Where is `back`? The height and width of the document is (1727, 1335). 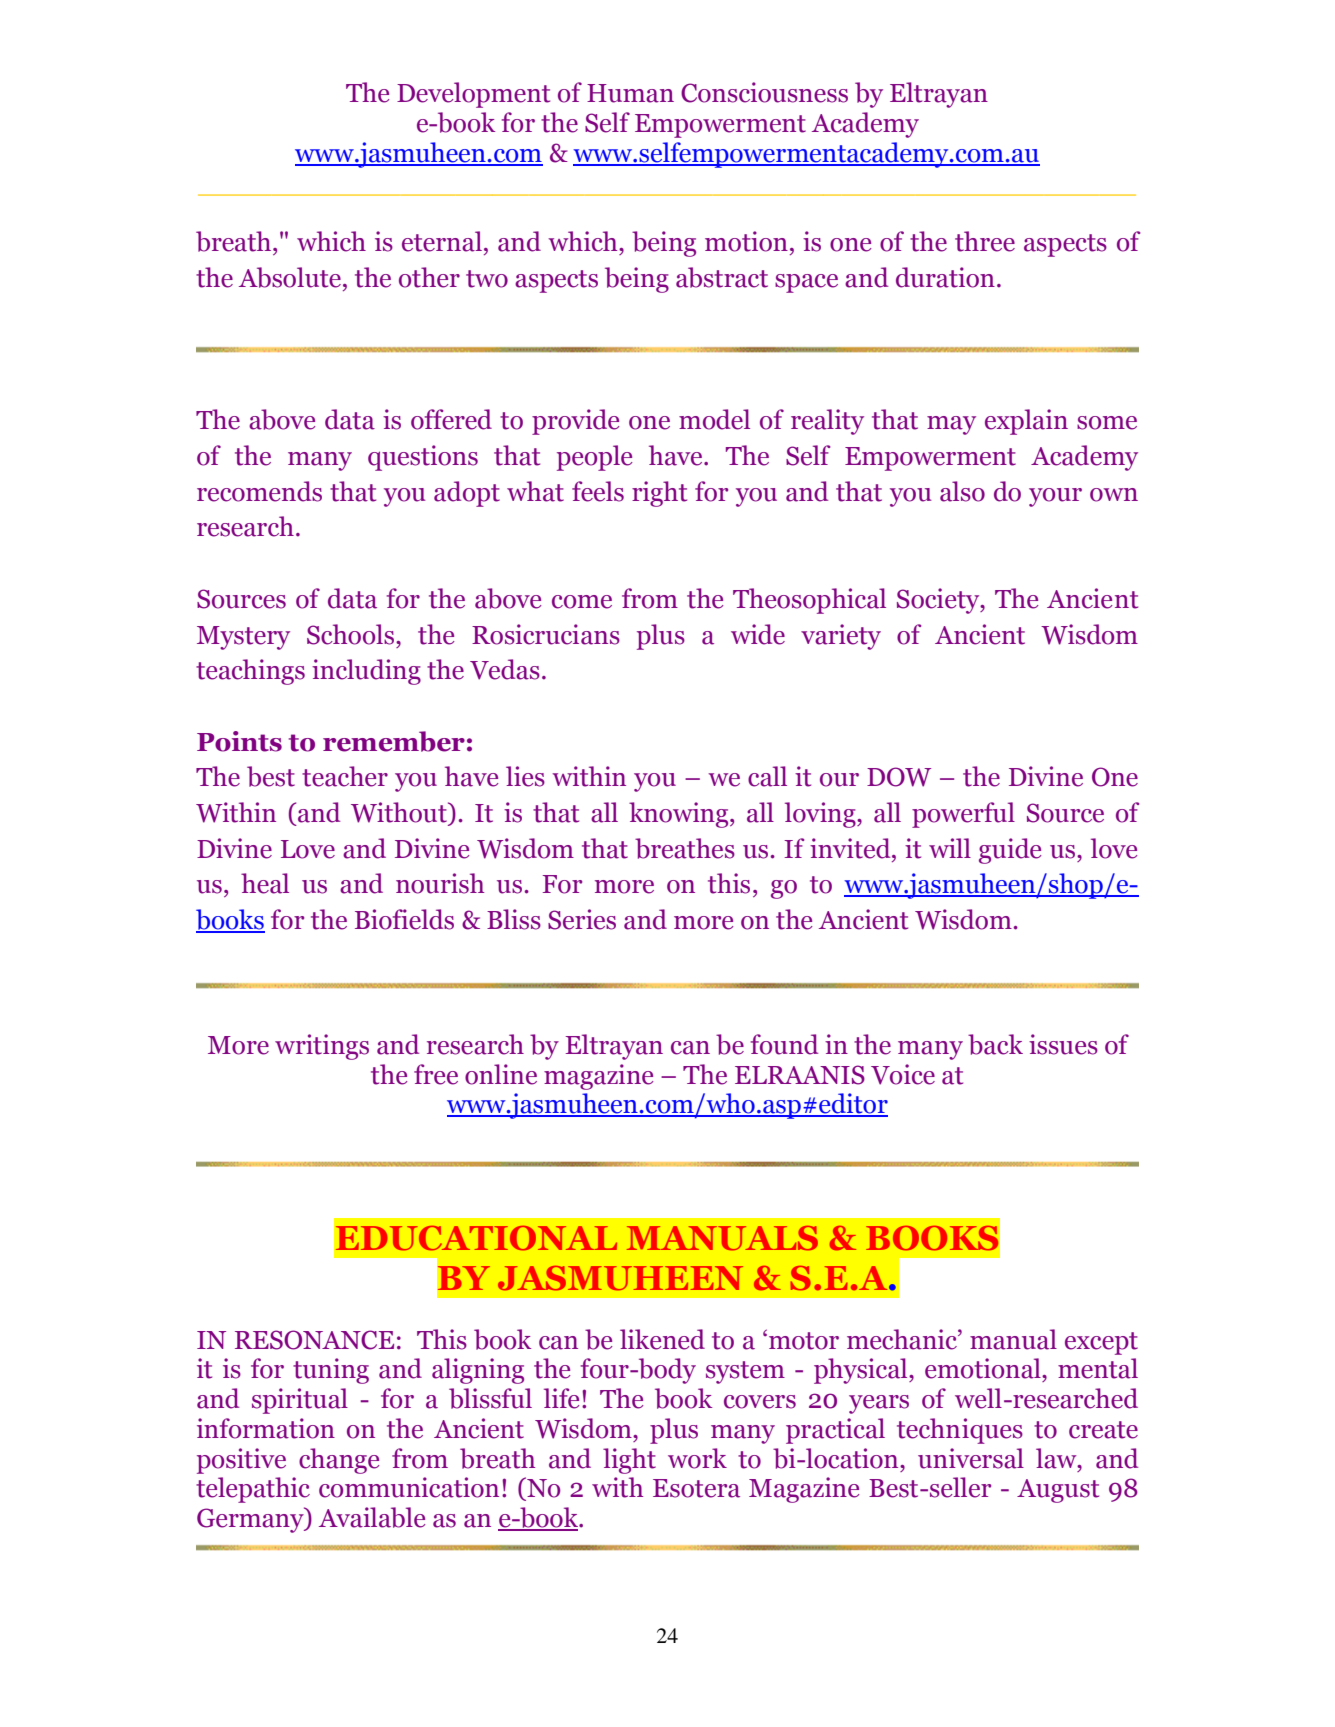
back is located at coordinates (995, 1044).
